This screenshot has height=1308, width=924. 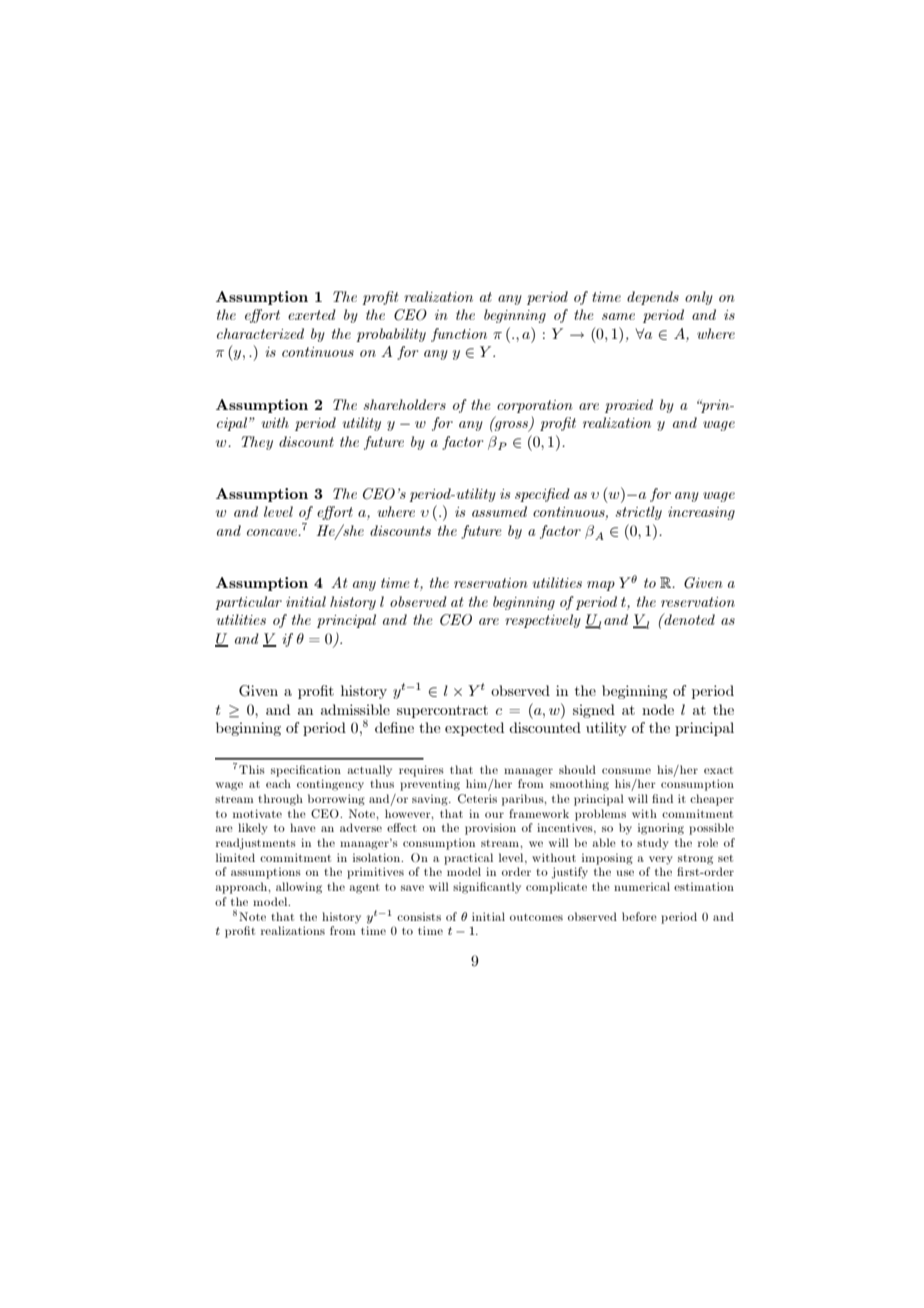 What do you see at coordinates (312, 314) in the screenshot?
I see `exerted` at bounding box center [312, 314].
